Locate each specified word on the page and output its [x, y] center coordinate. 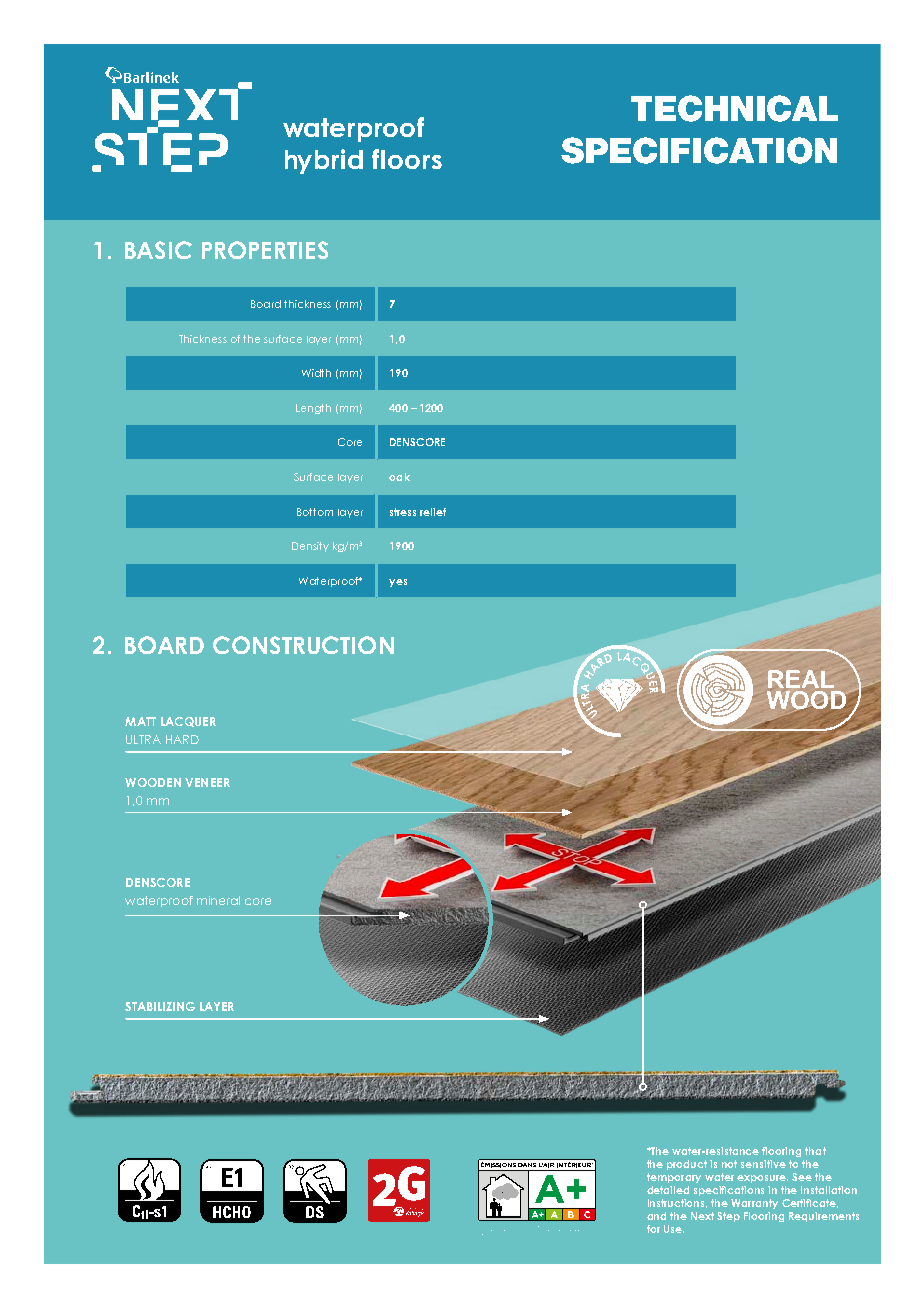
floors [407, 159]
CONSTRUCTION [303, 645]
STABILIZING [160, 1006]
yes [398, 583]
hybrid [324, 161]
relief [433, 512]
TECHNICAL [734, 108]
